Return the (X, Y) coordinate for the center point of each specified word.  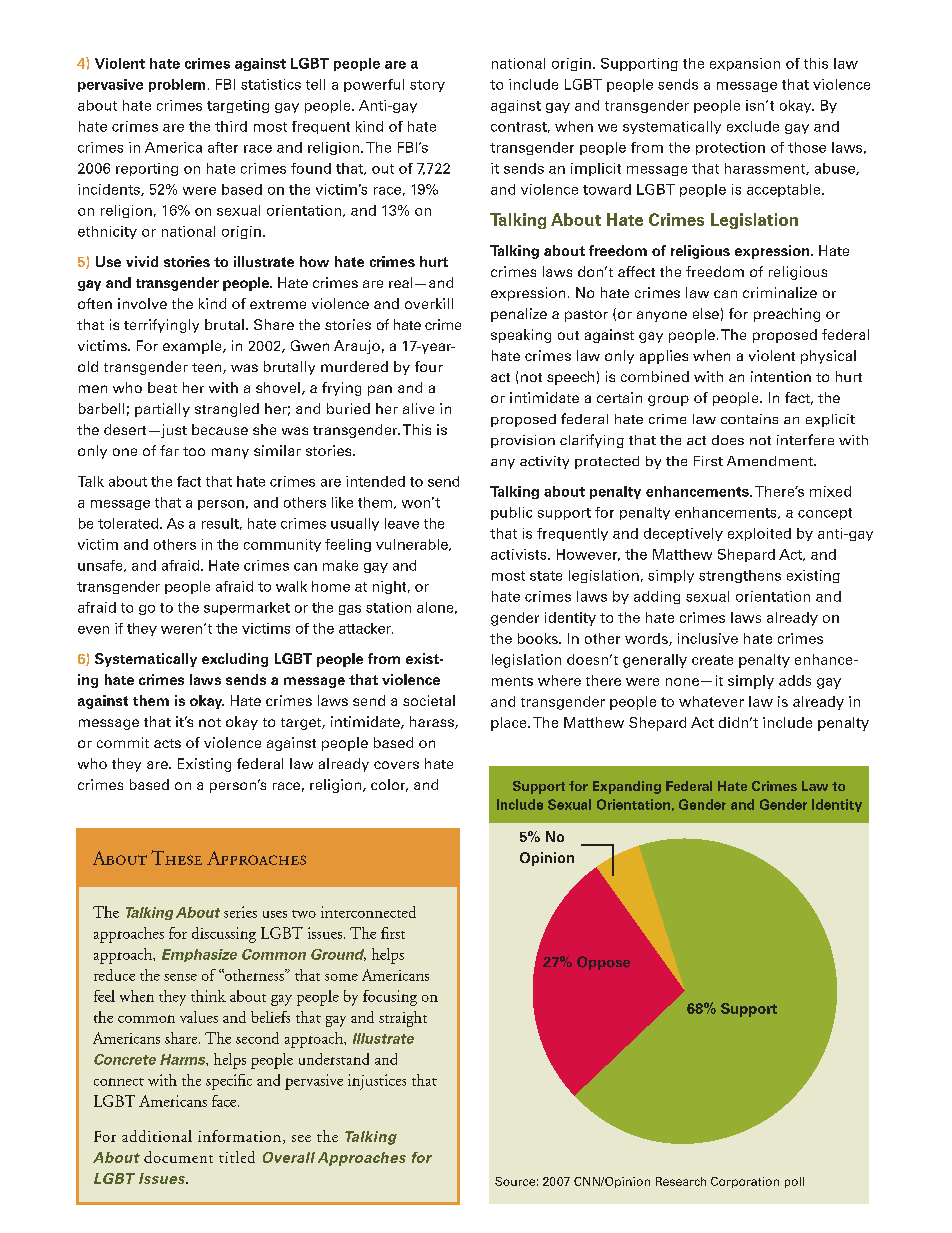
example (193, 347)
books (539, 638)
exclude (753, 126)
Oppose (603, 963)
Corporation (745, 1182)
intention (781, 376)
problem (177, 85)
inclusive (708, 638)
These (176, 857)
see (301, 1138)
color (389, 785)
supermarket (247, 608)
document (178, 1157)
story (427, 86)
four (429, 366)
